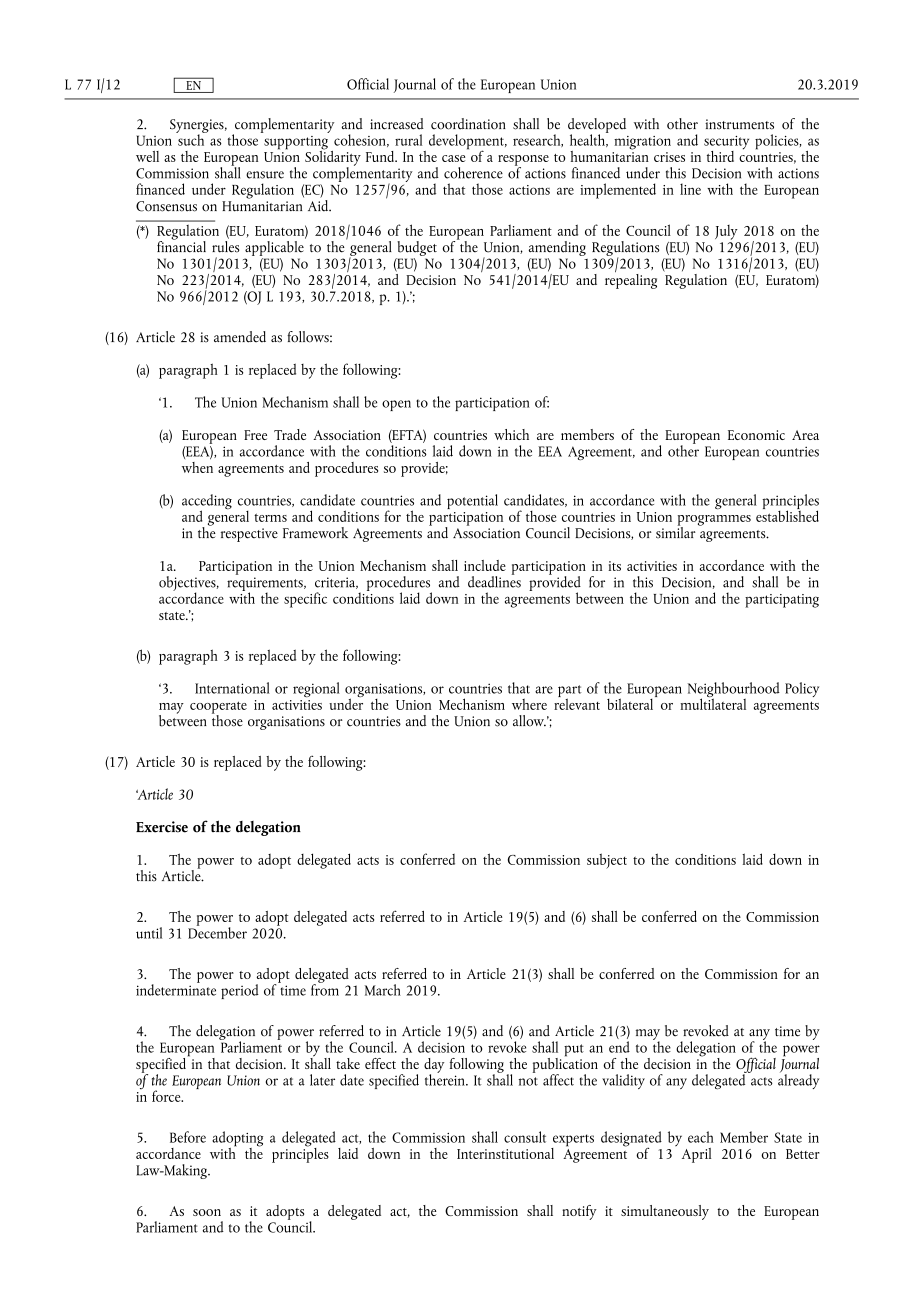 This screenshot has height=1308, width=924. I want to click on development, so click(467, 143).
